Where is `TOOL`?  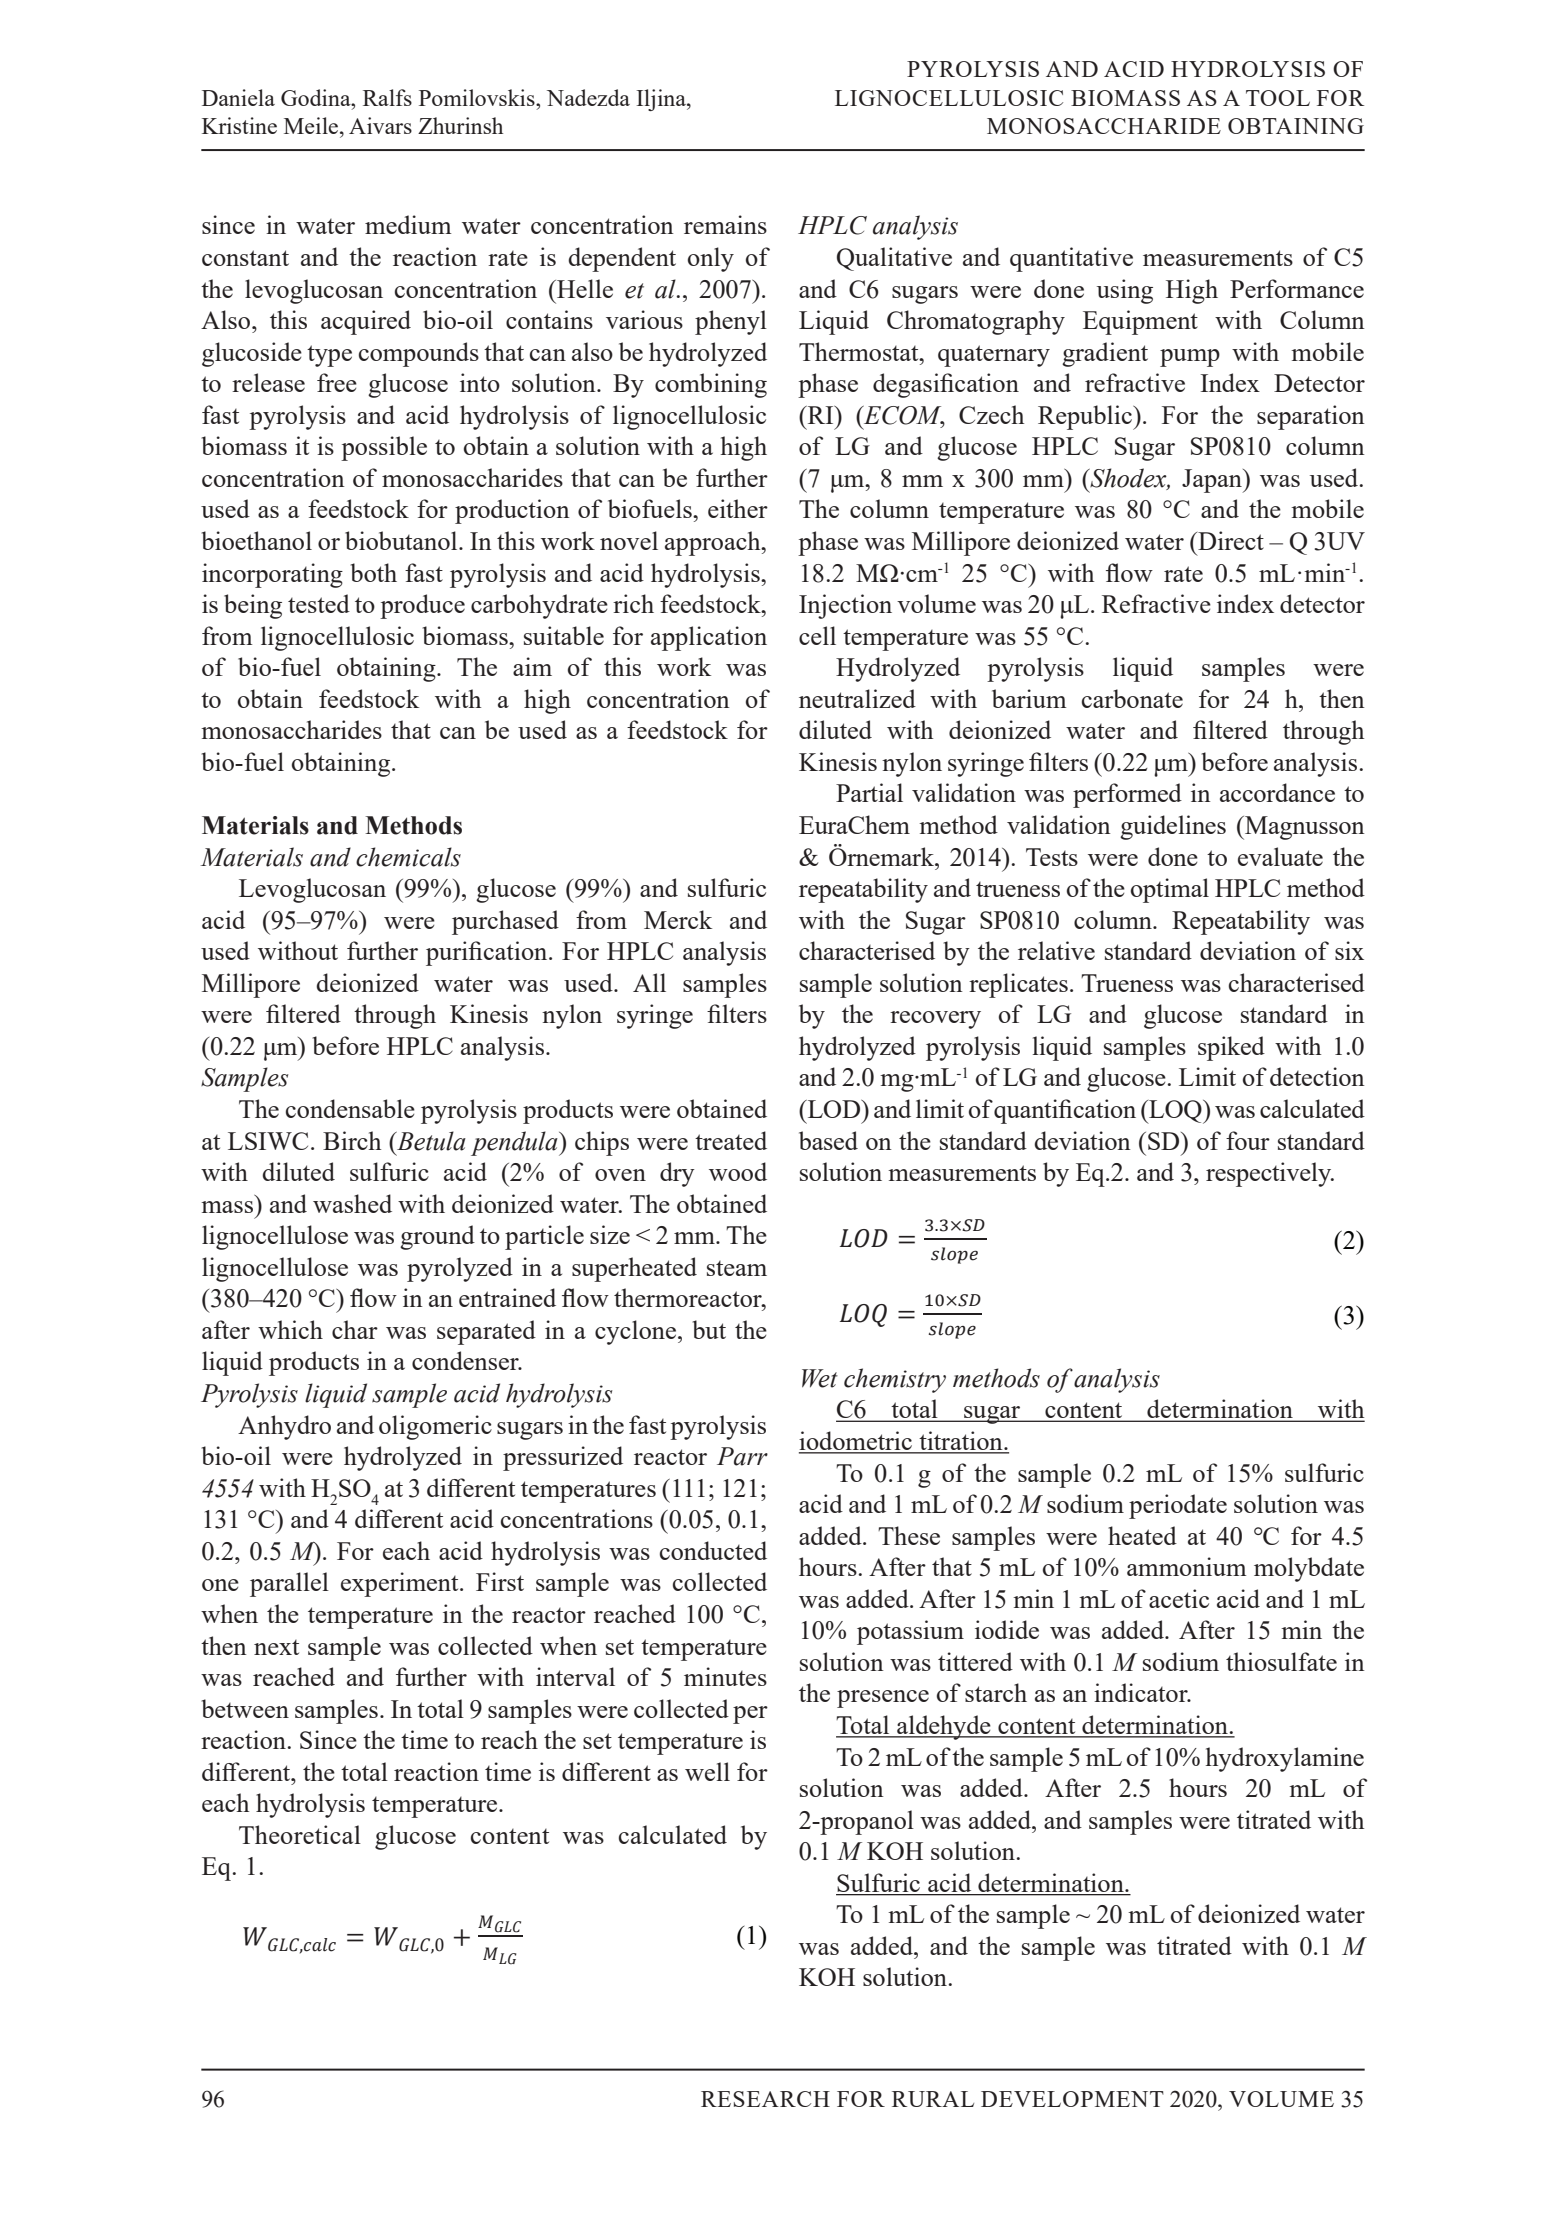
TOOL is located at coordinates (1278, 98).
